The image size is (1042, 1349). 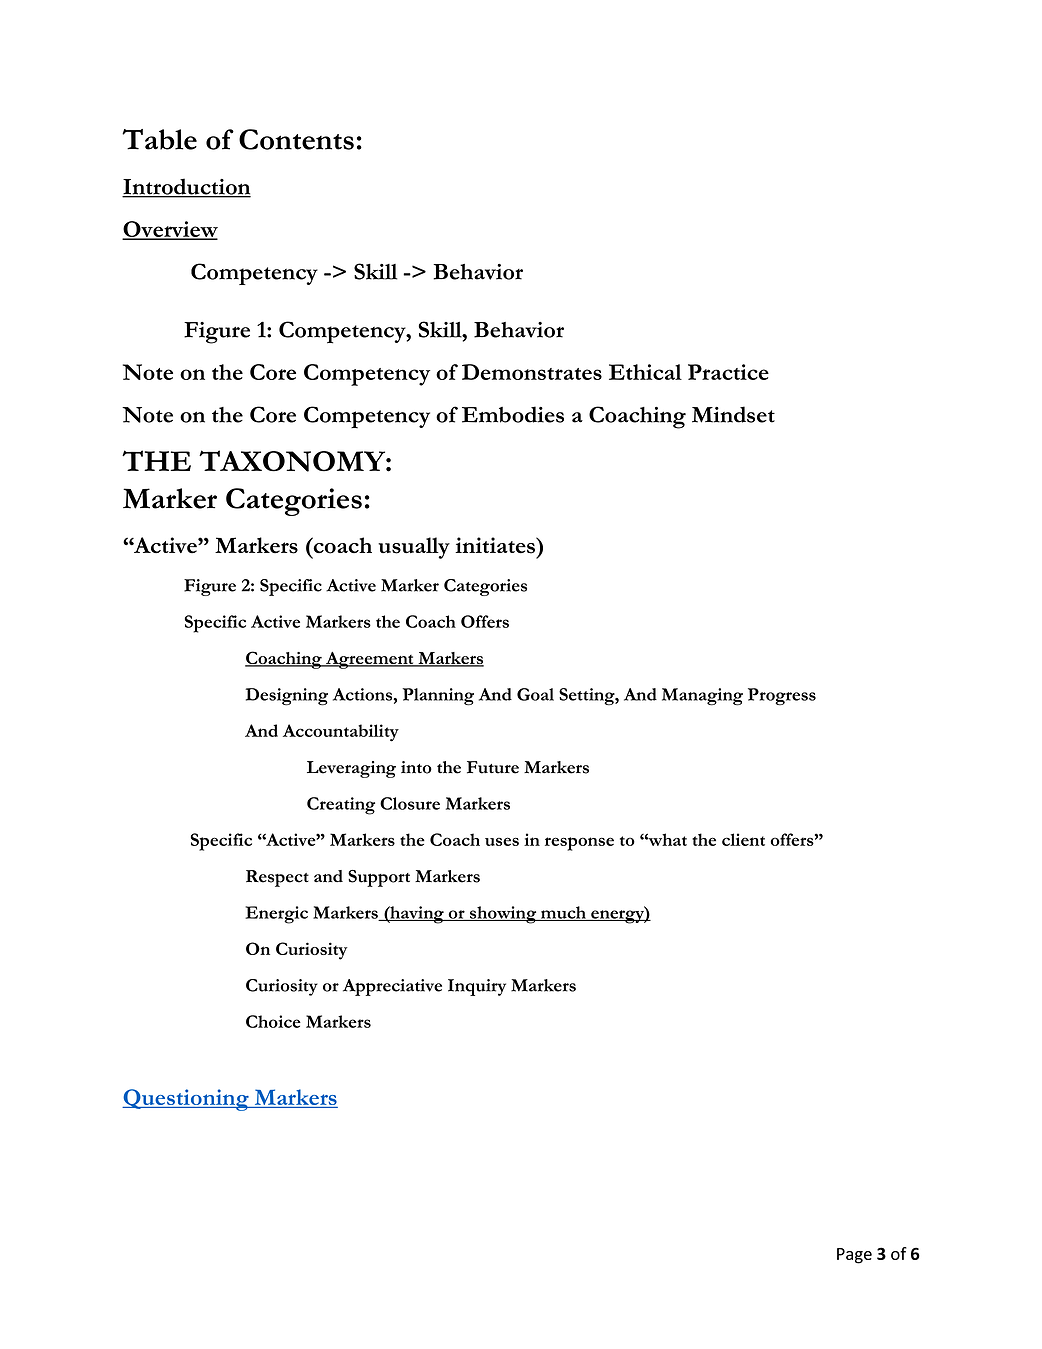 What do you see at coordinates (296, 139) in the document?
I see `Contents` at bounding box center [296, 139].
